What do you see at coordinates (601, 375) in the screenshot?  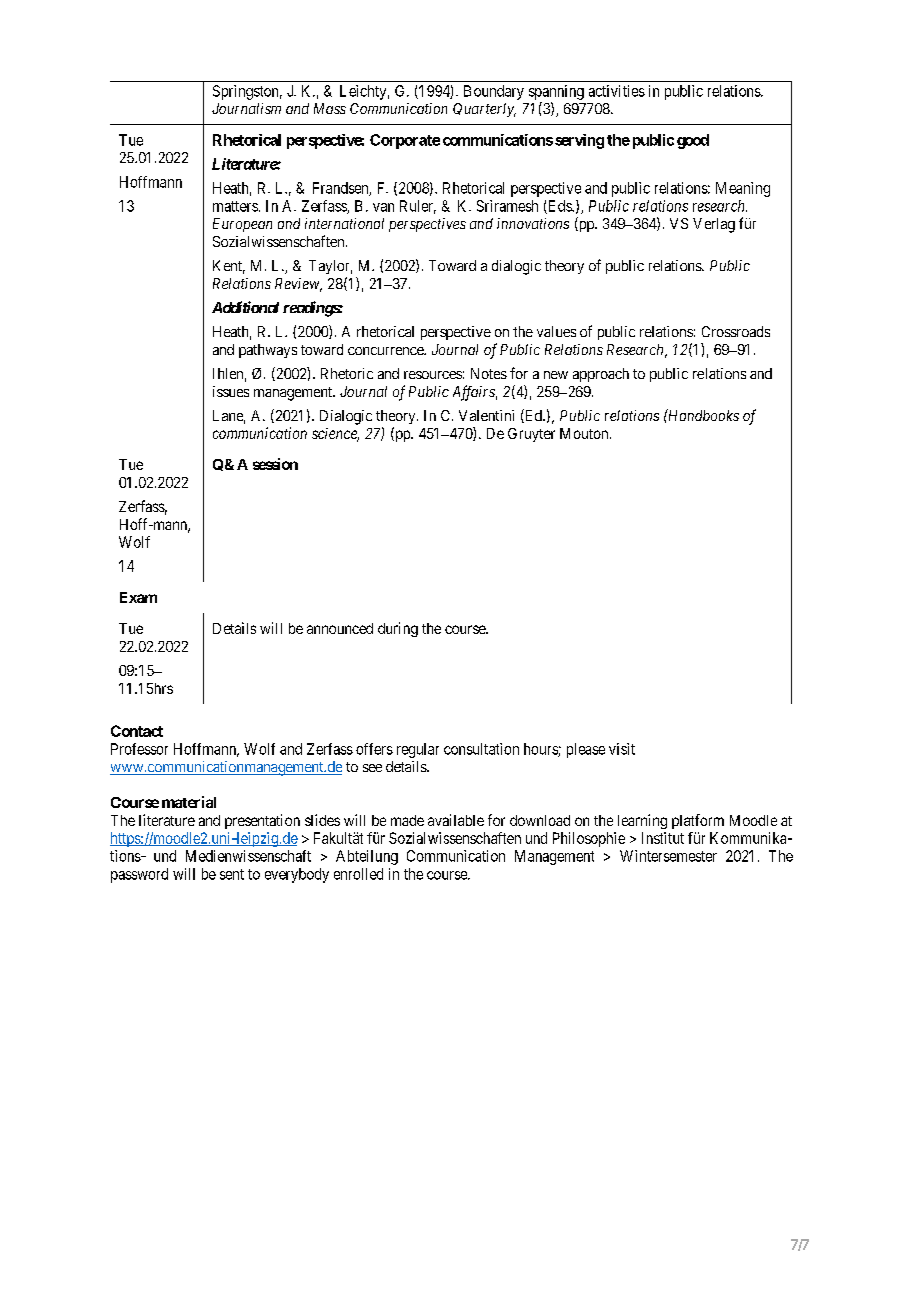 I see `approach` at bounding box center [601, 375].
